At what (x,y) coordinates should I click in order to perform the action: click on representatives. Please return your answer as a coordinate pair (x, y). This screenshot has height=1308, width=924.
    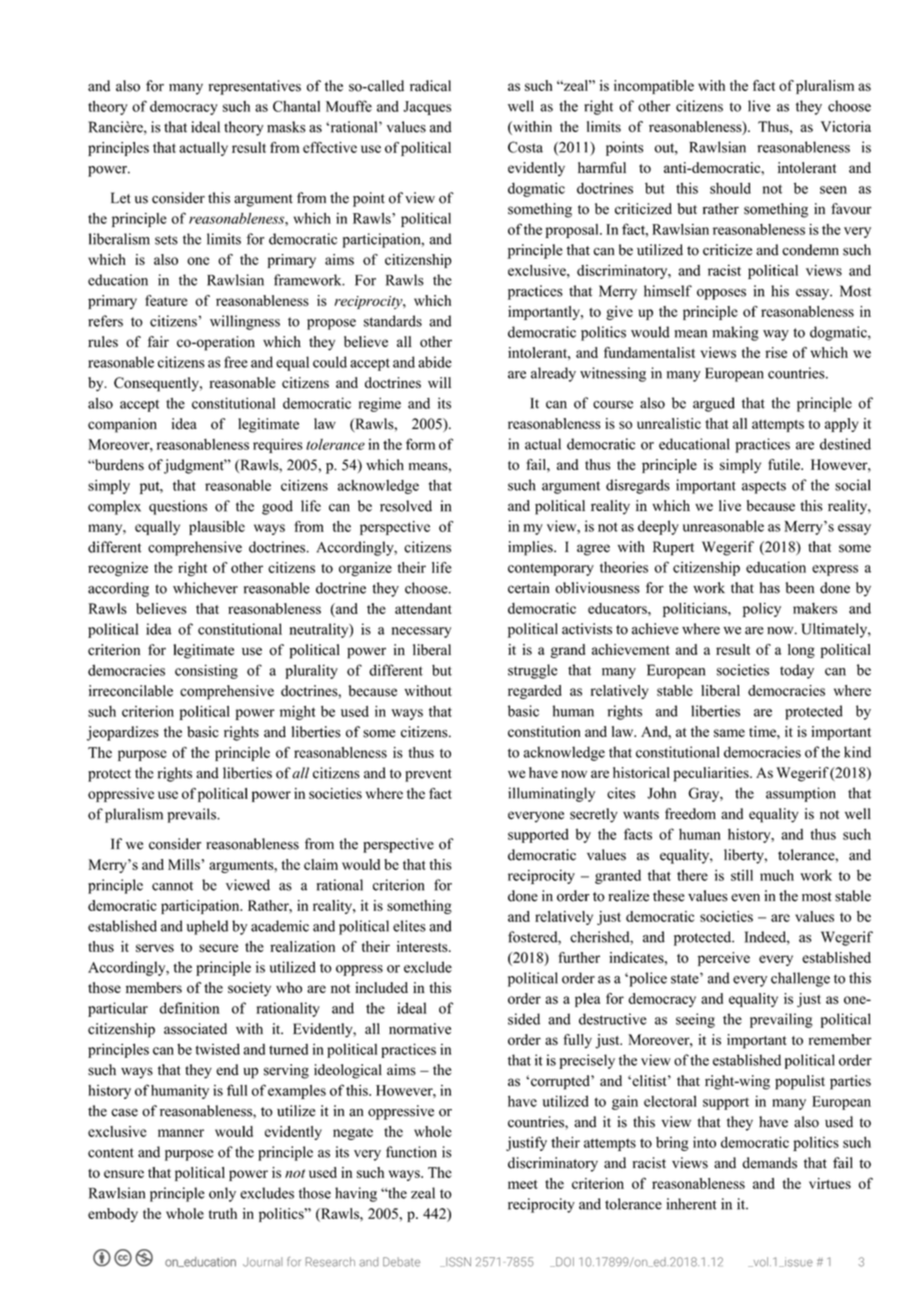
    Looking at the image, I should click on (254, 87).
